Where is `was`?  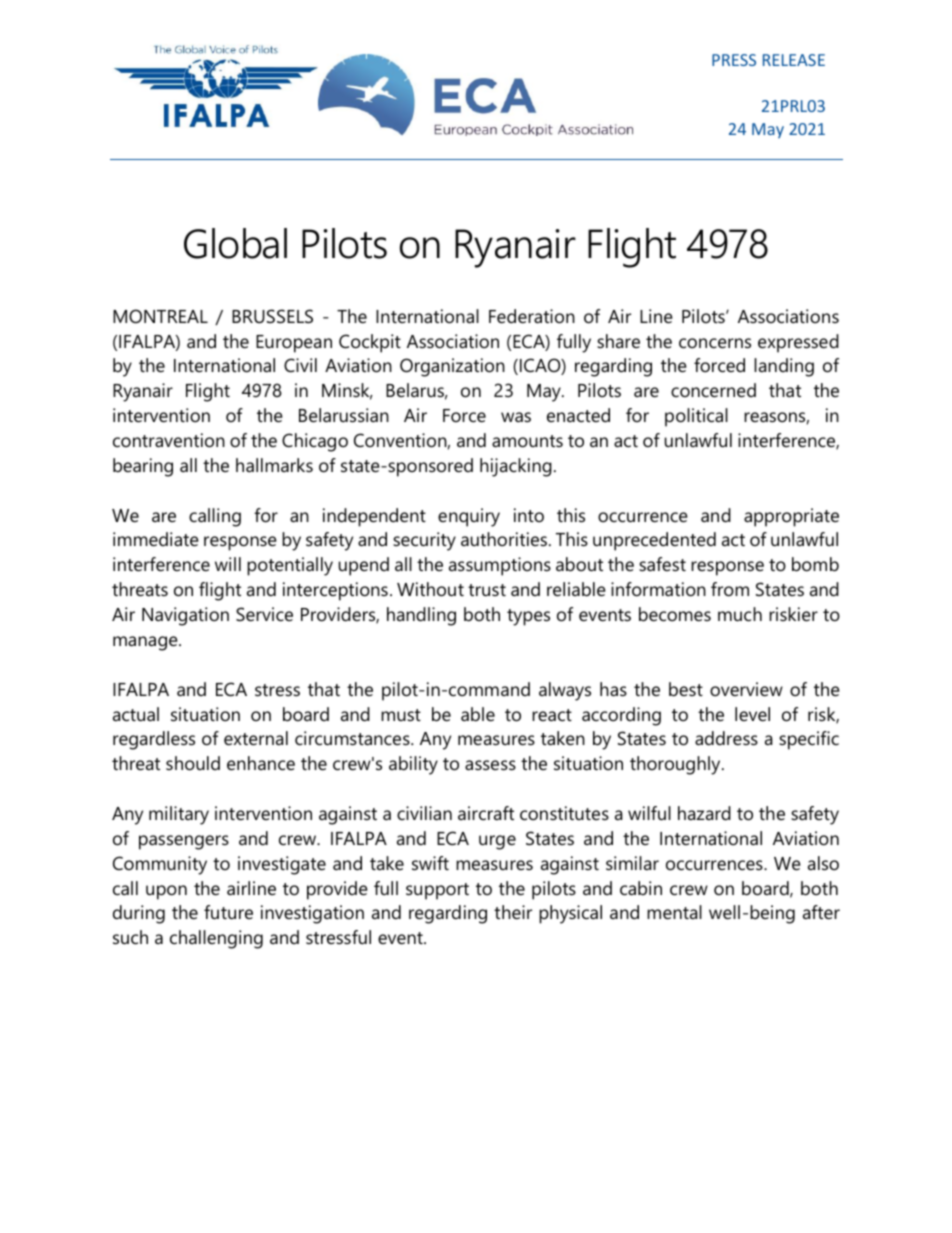 was is located at coordinates (516, 417).
